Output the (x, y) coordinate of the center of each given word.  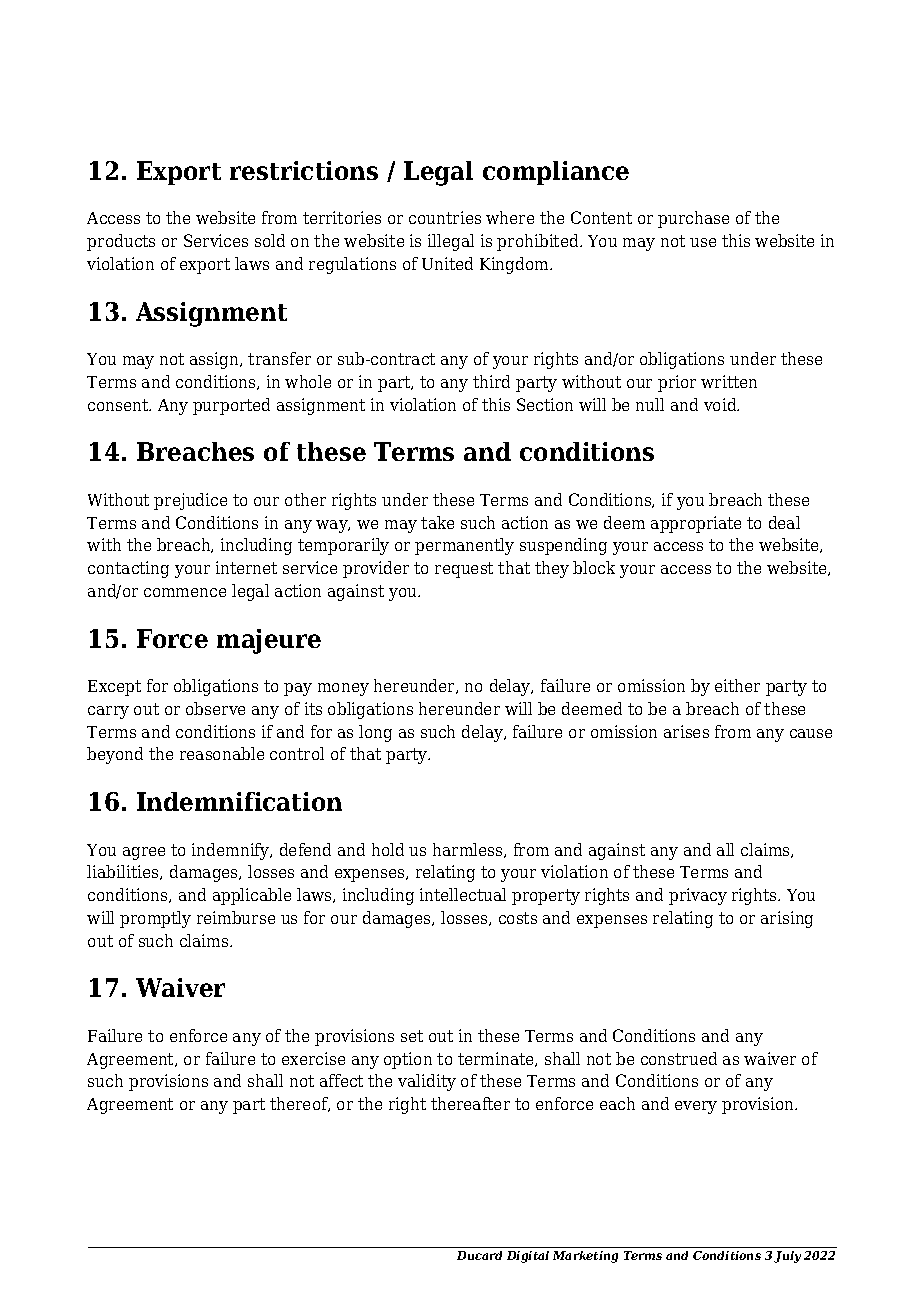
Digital (528, 1257)
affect (341, 1080)
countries (445, 217)
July (787, 1257)
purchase (693, 219)
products (121, 242)
